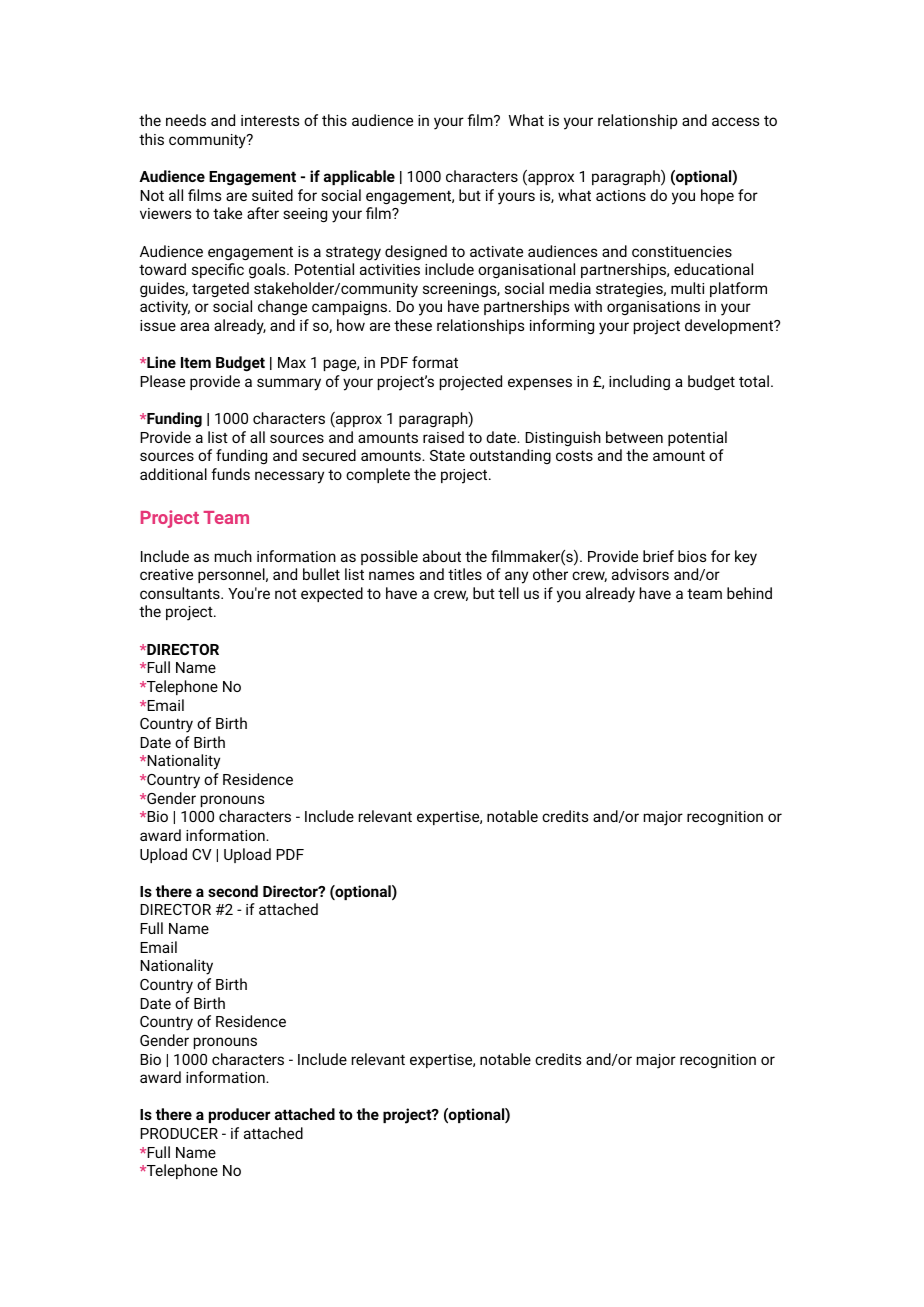 Image resolution: width=924 pixels, height=1307 pixels. Describe the element at coordinates (270, 120) in the page. I see `interests` at that location.
